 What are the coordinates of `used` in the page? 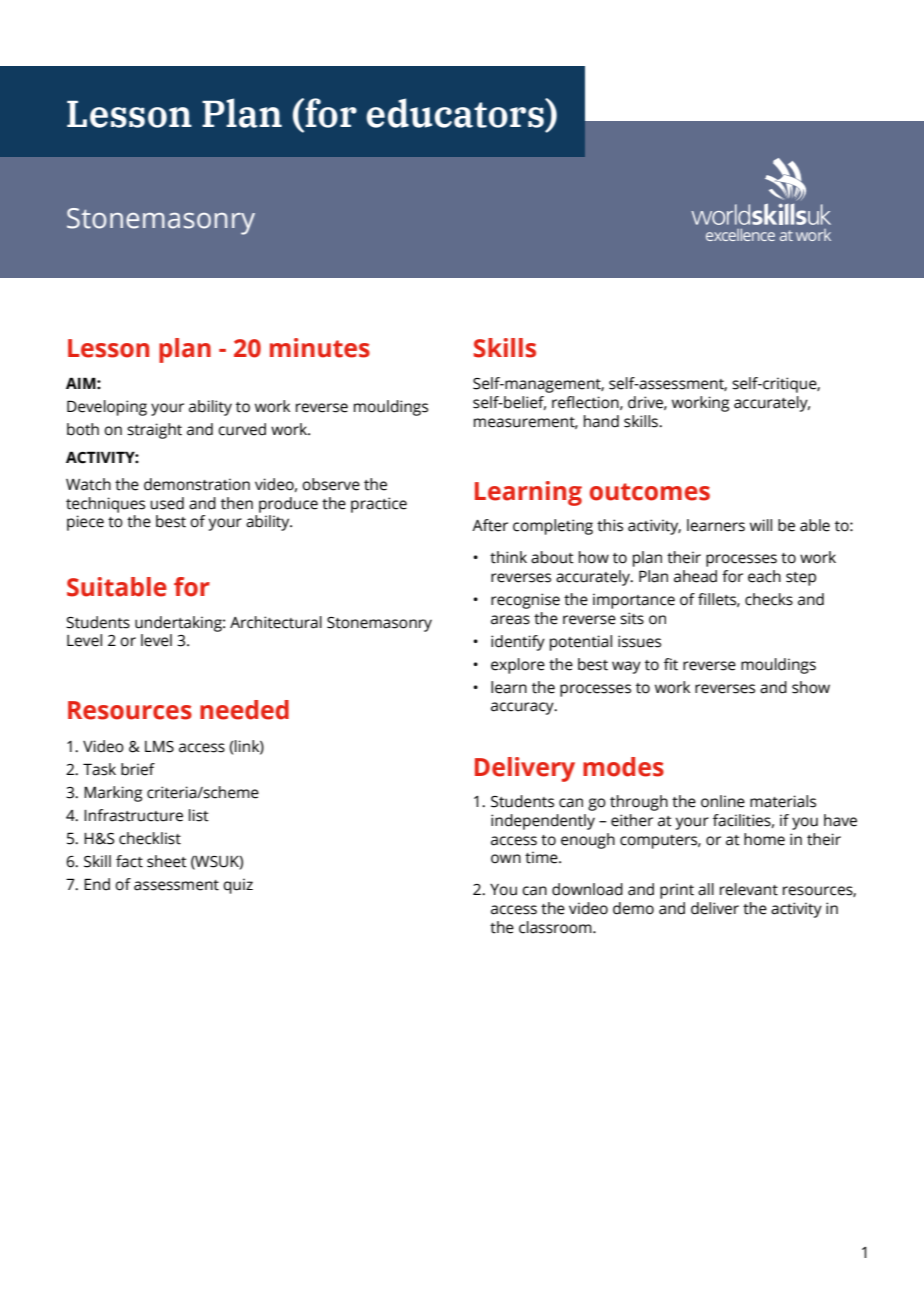 It's located at (167, 503).
